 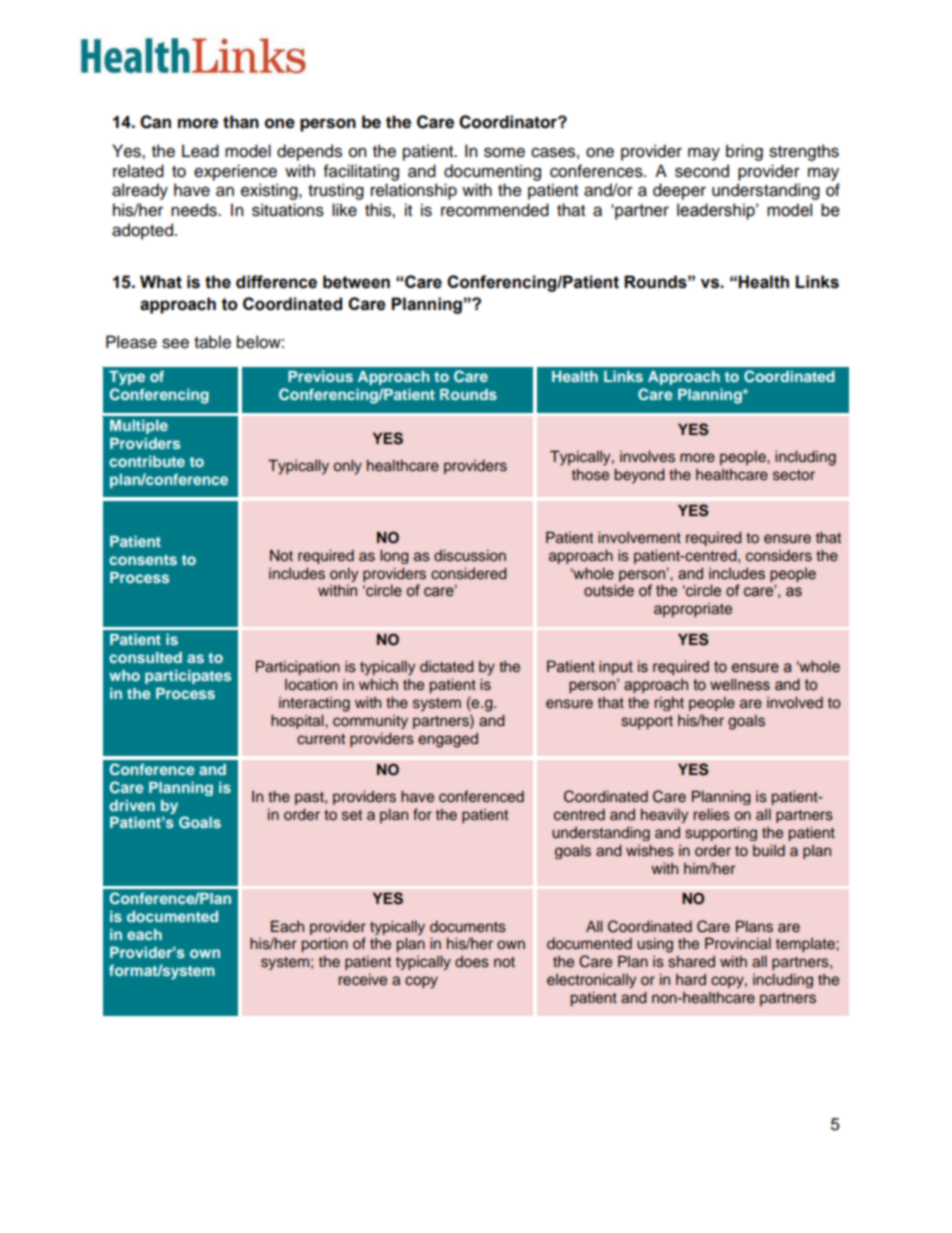 What do you see at coordinates (447, 666) in the image?
I see `dictated` at bounding box center [447, 666].
